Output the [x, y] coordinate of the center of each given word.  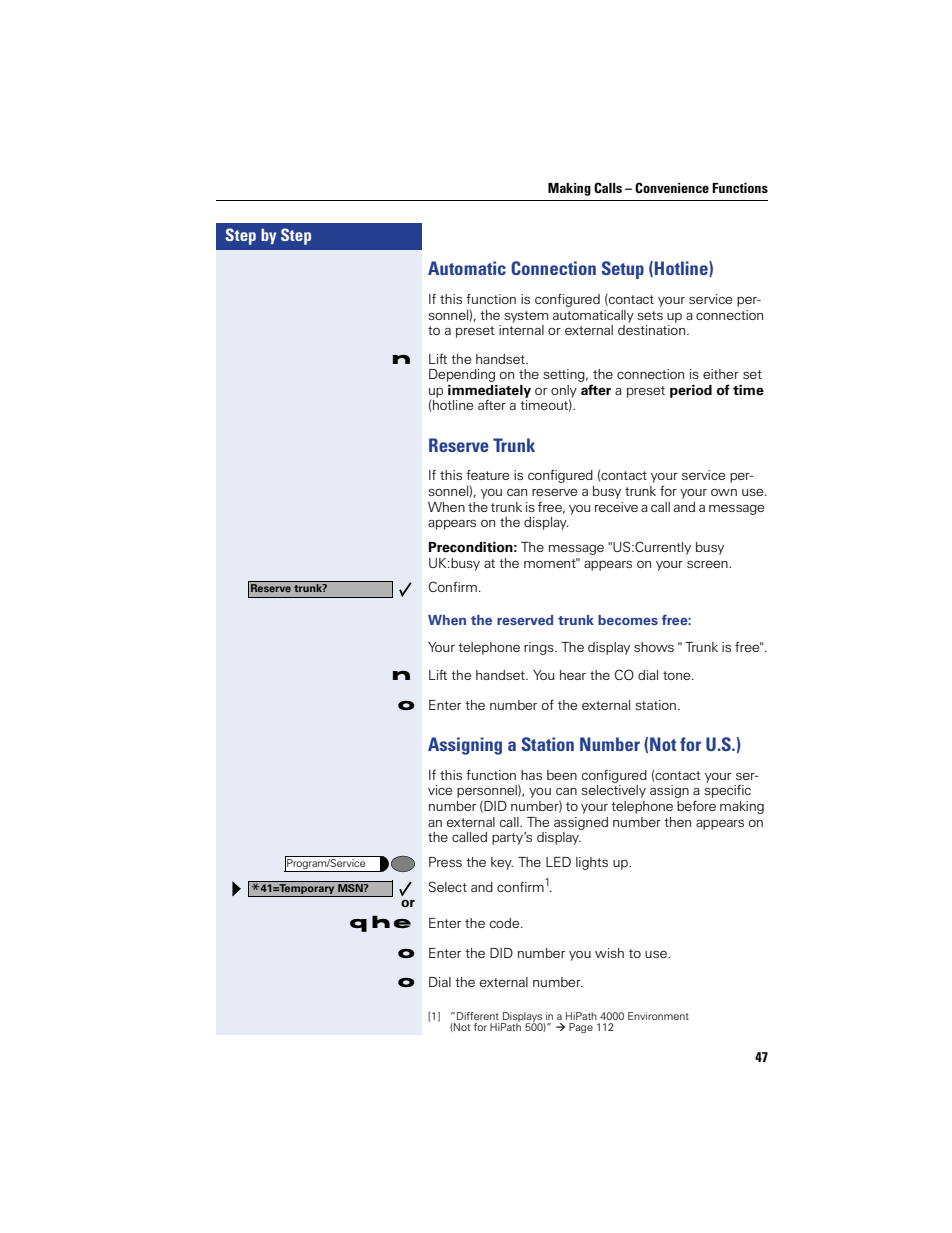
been [562, 775]
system [526, 317]
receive [616, 507]
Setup [623, 270]
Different [478, 1016]
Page [581, 1028]
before [696, 805]
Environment [658, 1016]
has [531, 775]
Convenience [672, 187]
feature [487, 474]
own [724, 492]
